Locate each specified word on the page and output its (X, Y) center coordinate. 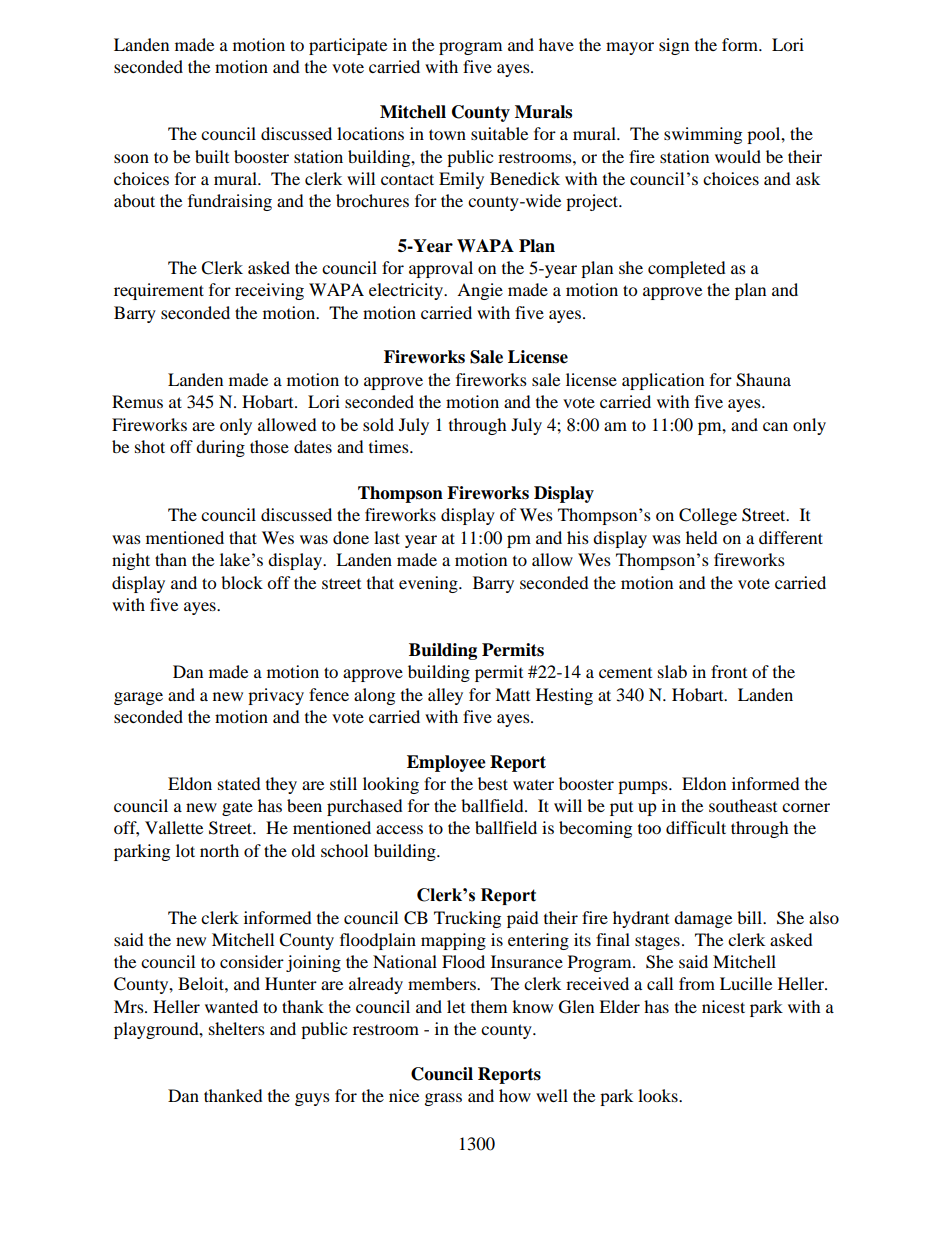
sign (674, 46)
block (242, 582)
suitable (499, 133)
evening (429, 584)
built (212, 156)
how (515, 1095)
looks (659, 1095)
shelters (237, 1028)
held (702, 537)
